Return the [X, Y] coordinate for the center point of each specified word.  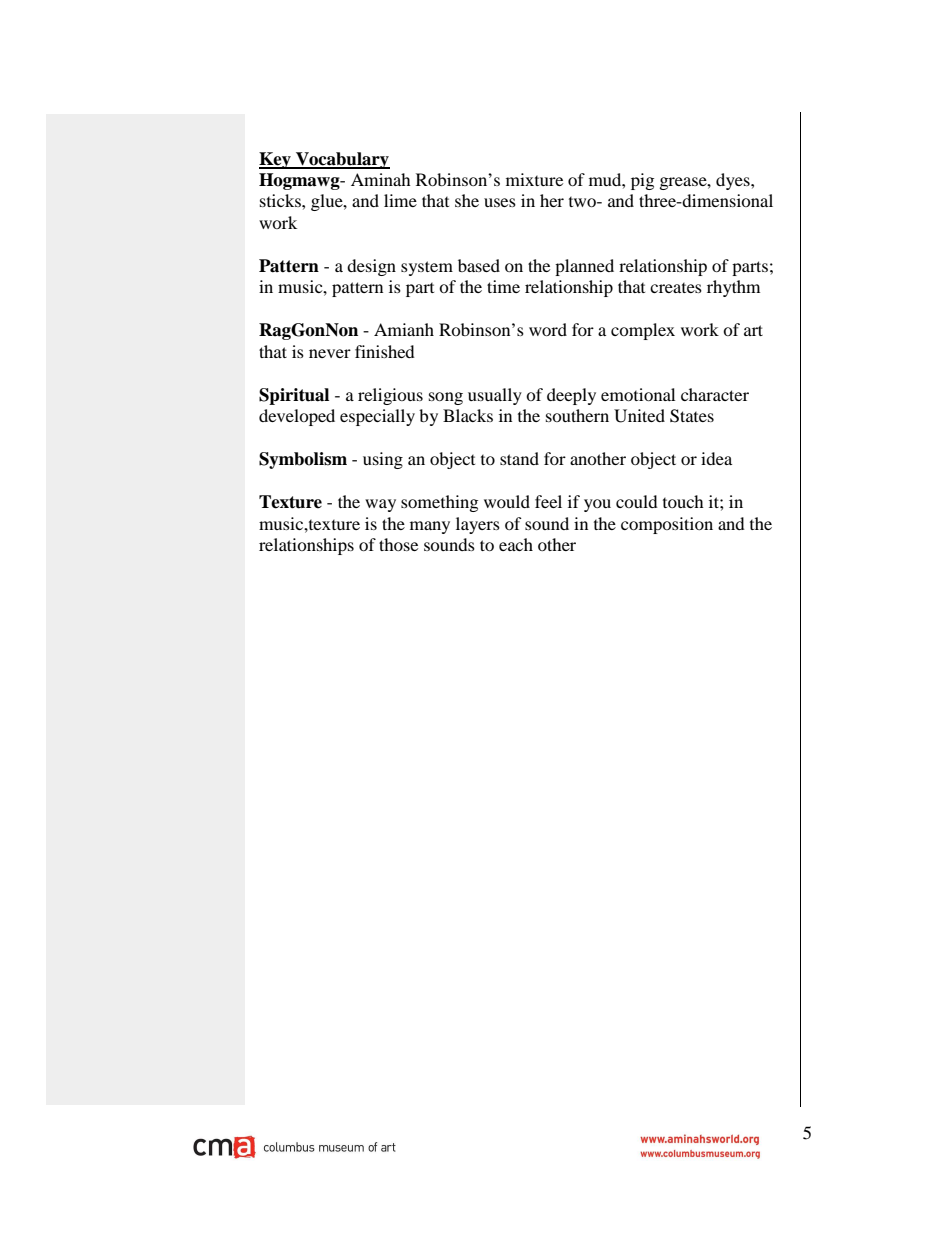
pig [642, 181]
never [330, 353]
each [516, 544]
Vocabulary [342, 160]
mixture [534, 179]
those [398, 544]
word [548, 329]
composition [667, 525]
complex [643, 331]
